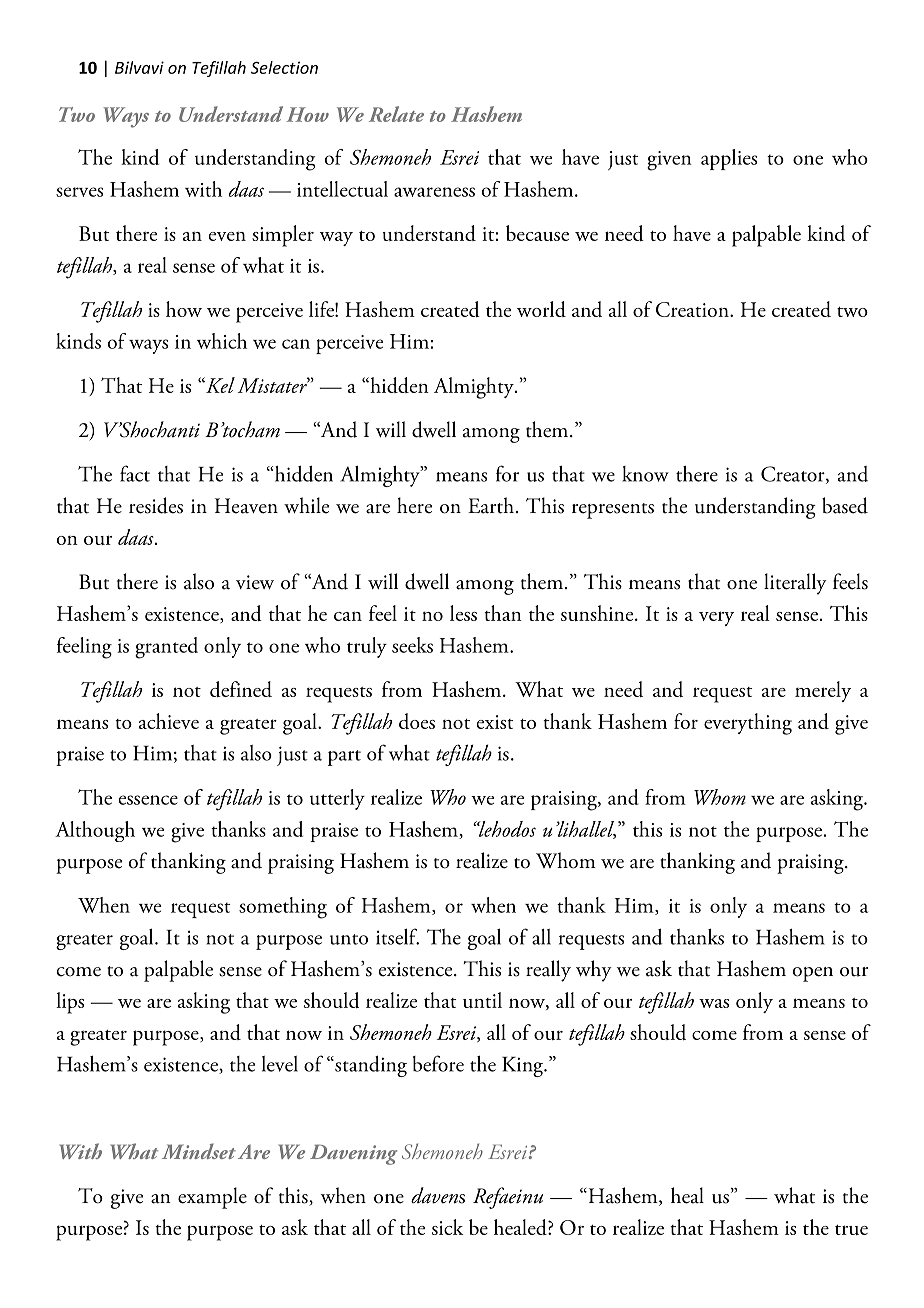 The width and height of the screenshot is (924, 1308). Describe the element at coordinates (212, 1198) in the screenshot. I see `example` at that location.
